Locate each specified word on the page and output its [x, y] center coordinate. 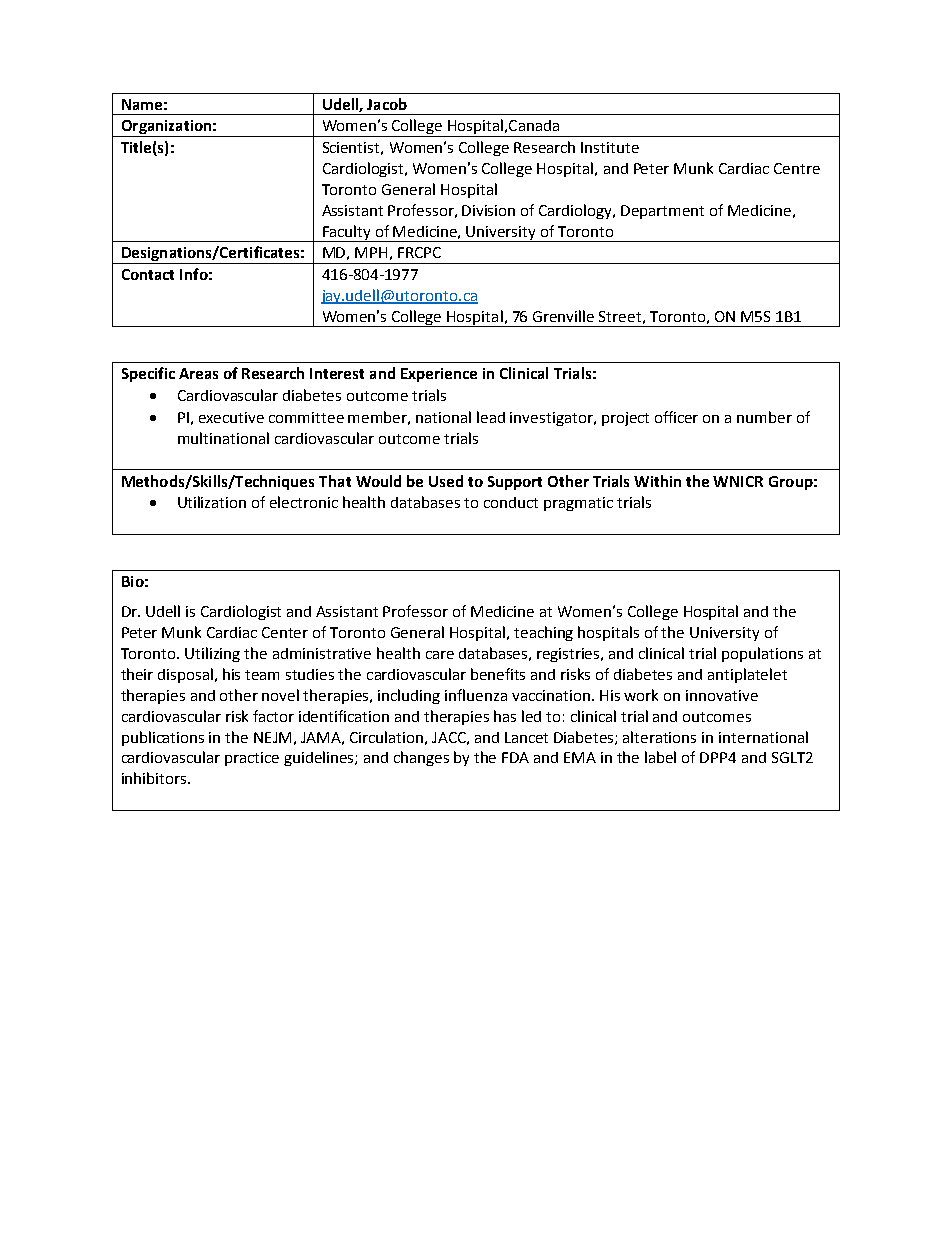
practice [252, 759]
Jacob [387, 104]
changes [421, 758]
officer [676, 417]
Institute [610, 147]
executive [231, 417]
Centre [797, 168]
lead [491, 417]
